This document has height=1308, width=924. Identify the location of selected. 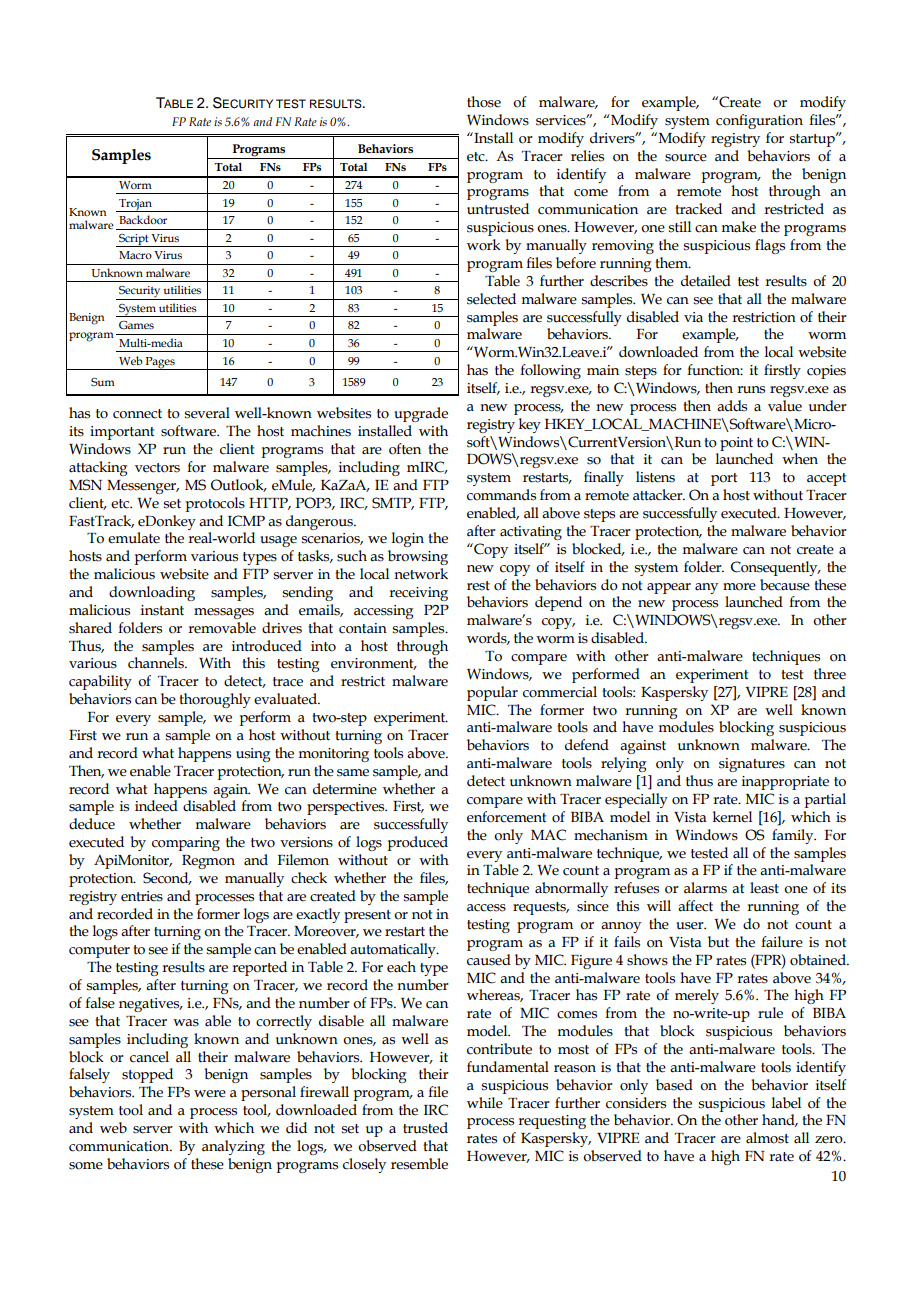
(491, 299).
